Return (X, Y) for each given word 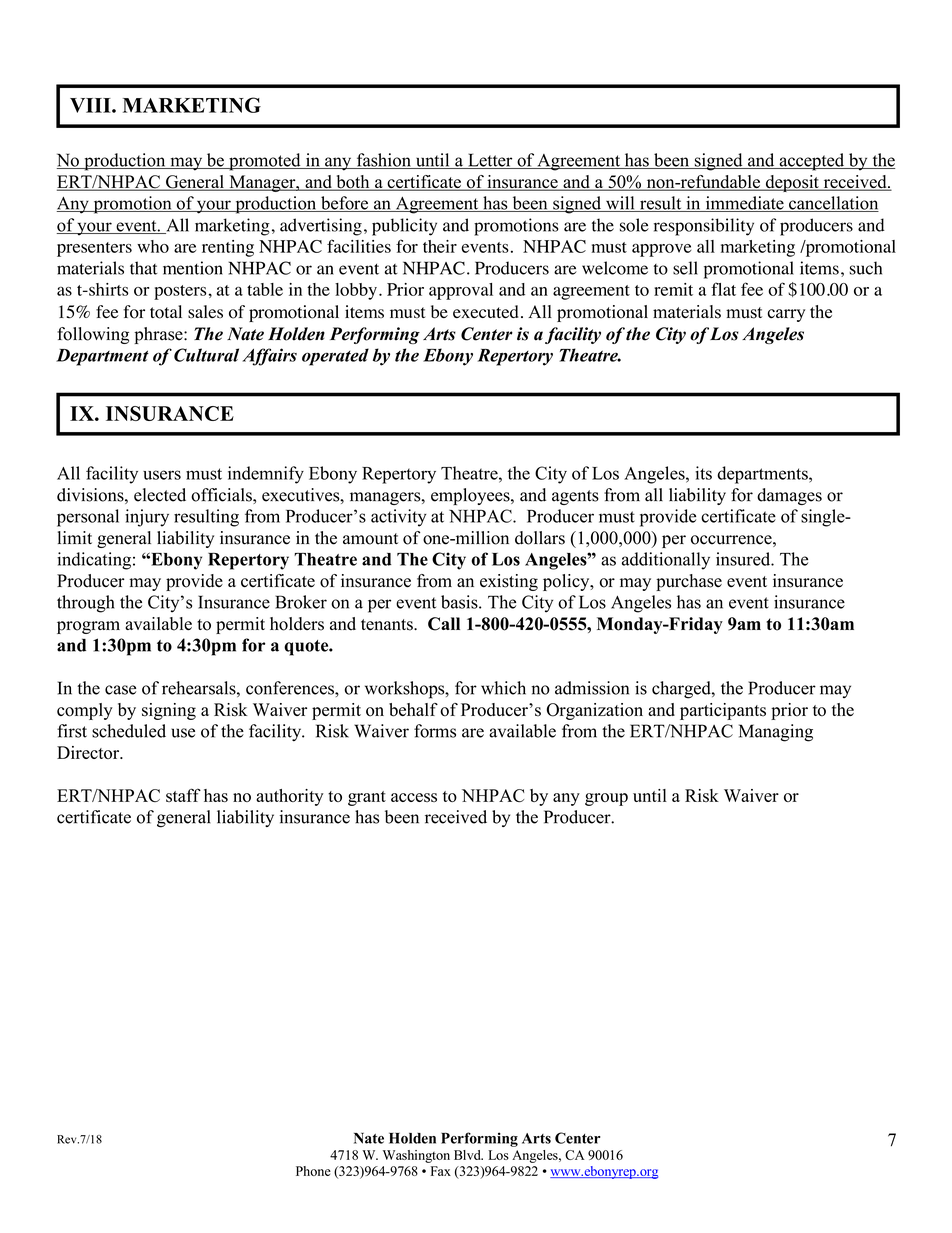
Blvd (468, 1155)
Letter (490, 161)
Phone (313, 1171)
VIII (91, 105)
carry (786, 315)
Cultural (206, 355)
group (606, 799)
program (88, 627)
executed (486, 311)
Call (444, 624)
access (414, 797)
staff (183, 795)
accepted (812, 162)
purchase (689, 582)
